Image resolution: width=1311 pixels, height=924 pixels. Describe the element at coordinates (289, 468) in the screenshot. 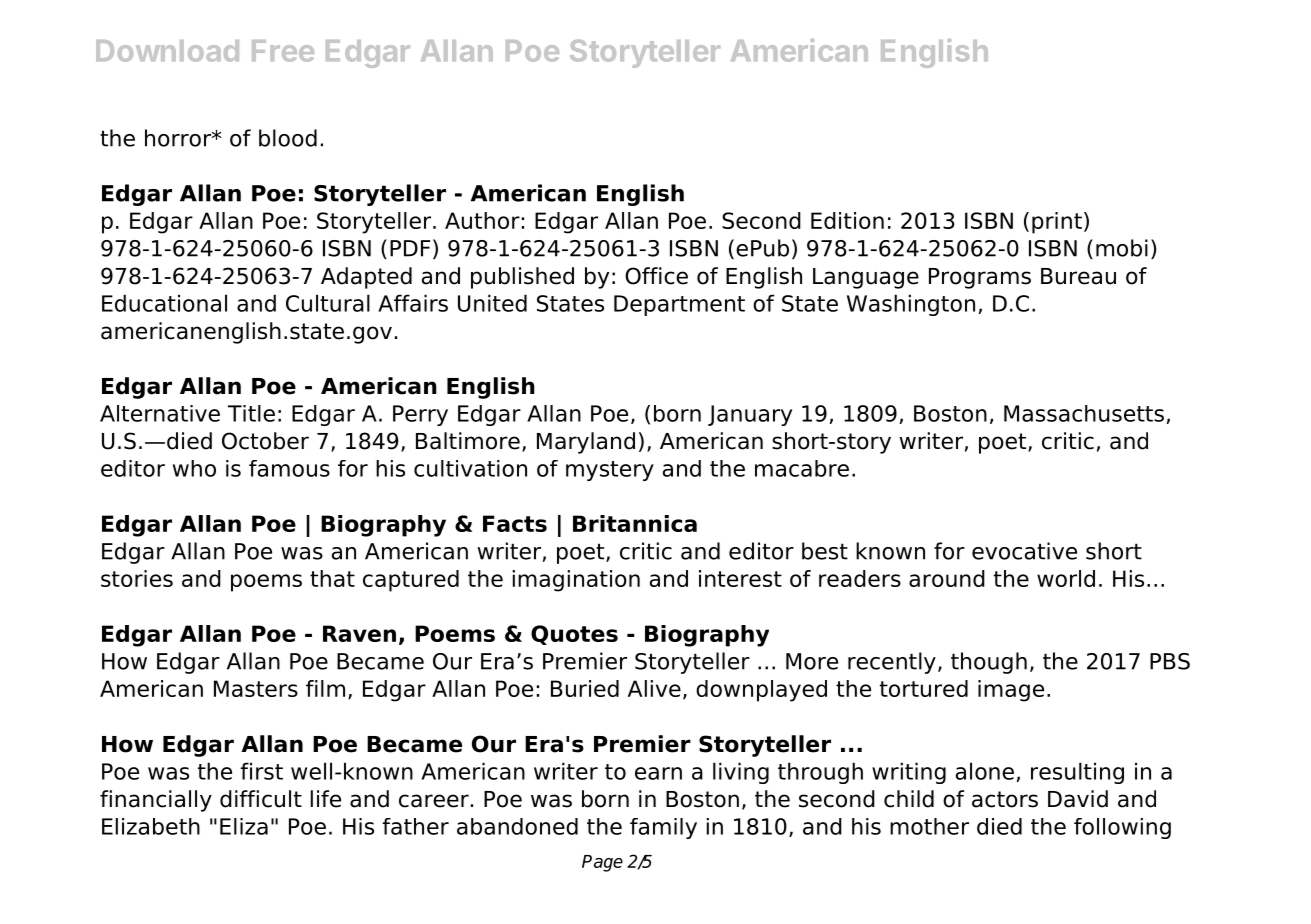

I see `famous` at that location.
